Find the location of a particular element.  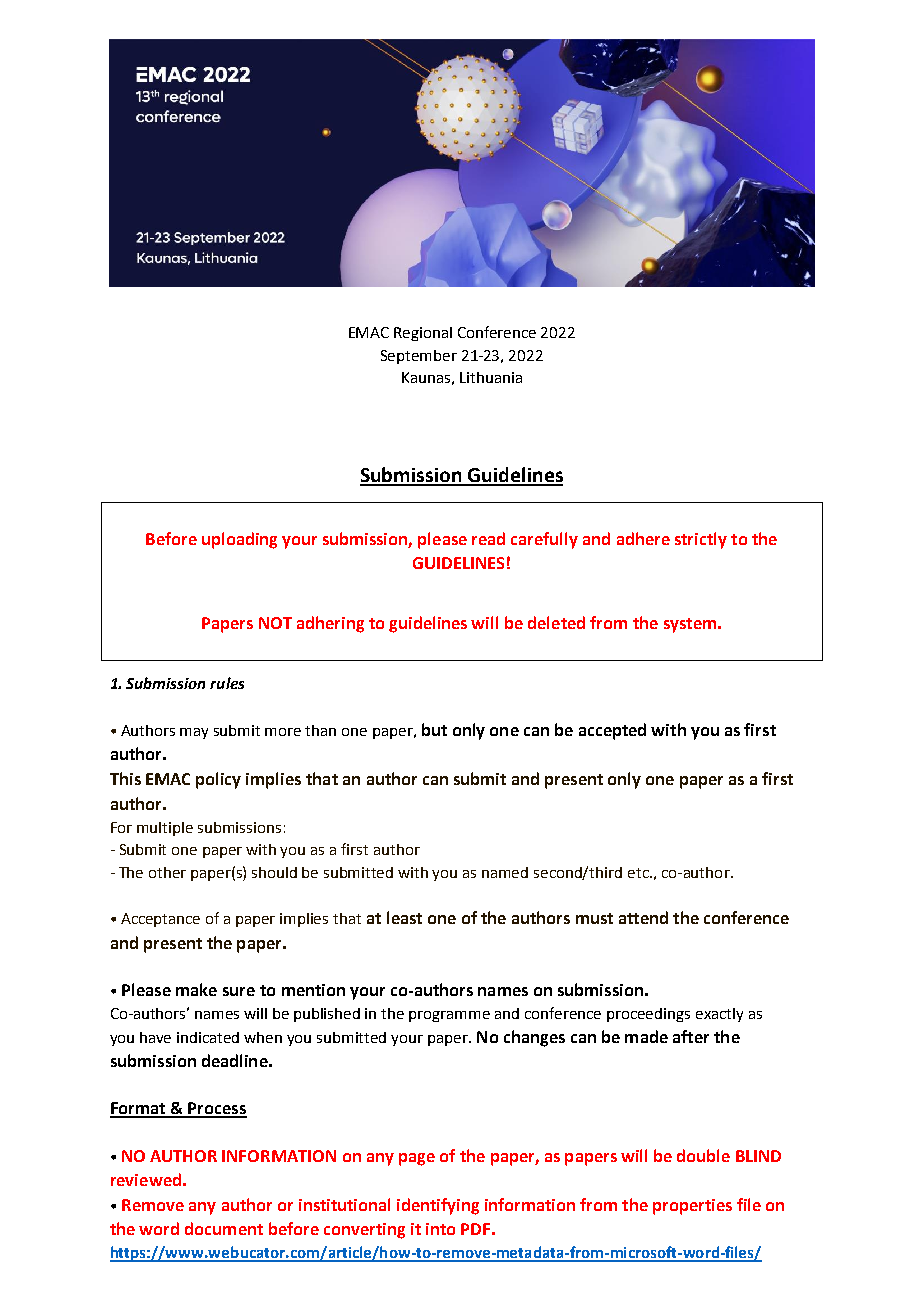

strictly is located at coordinates (701, 540).
